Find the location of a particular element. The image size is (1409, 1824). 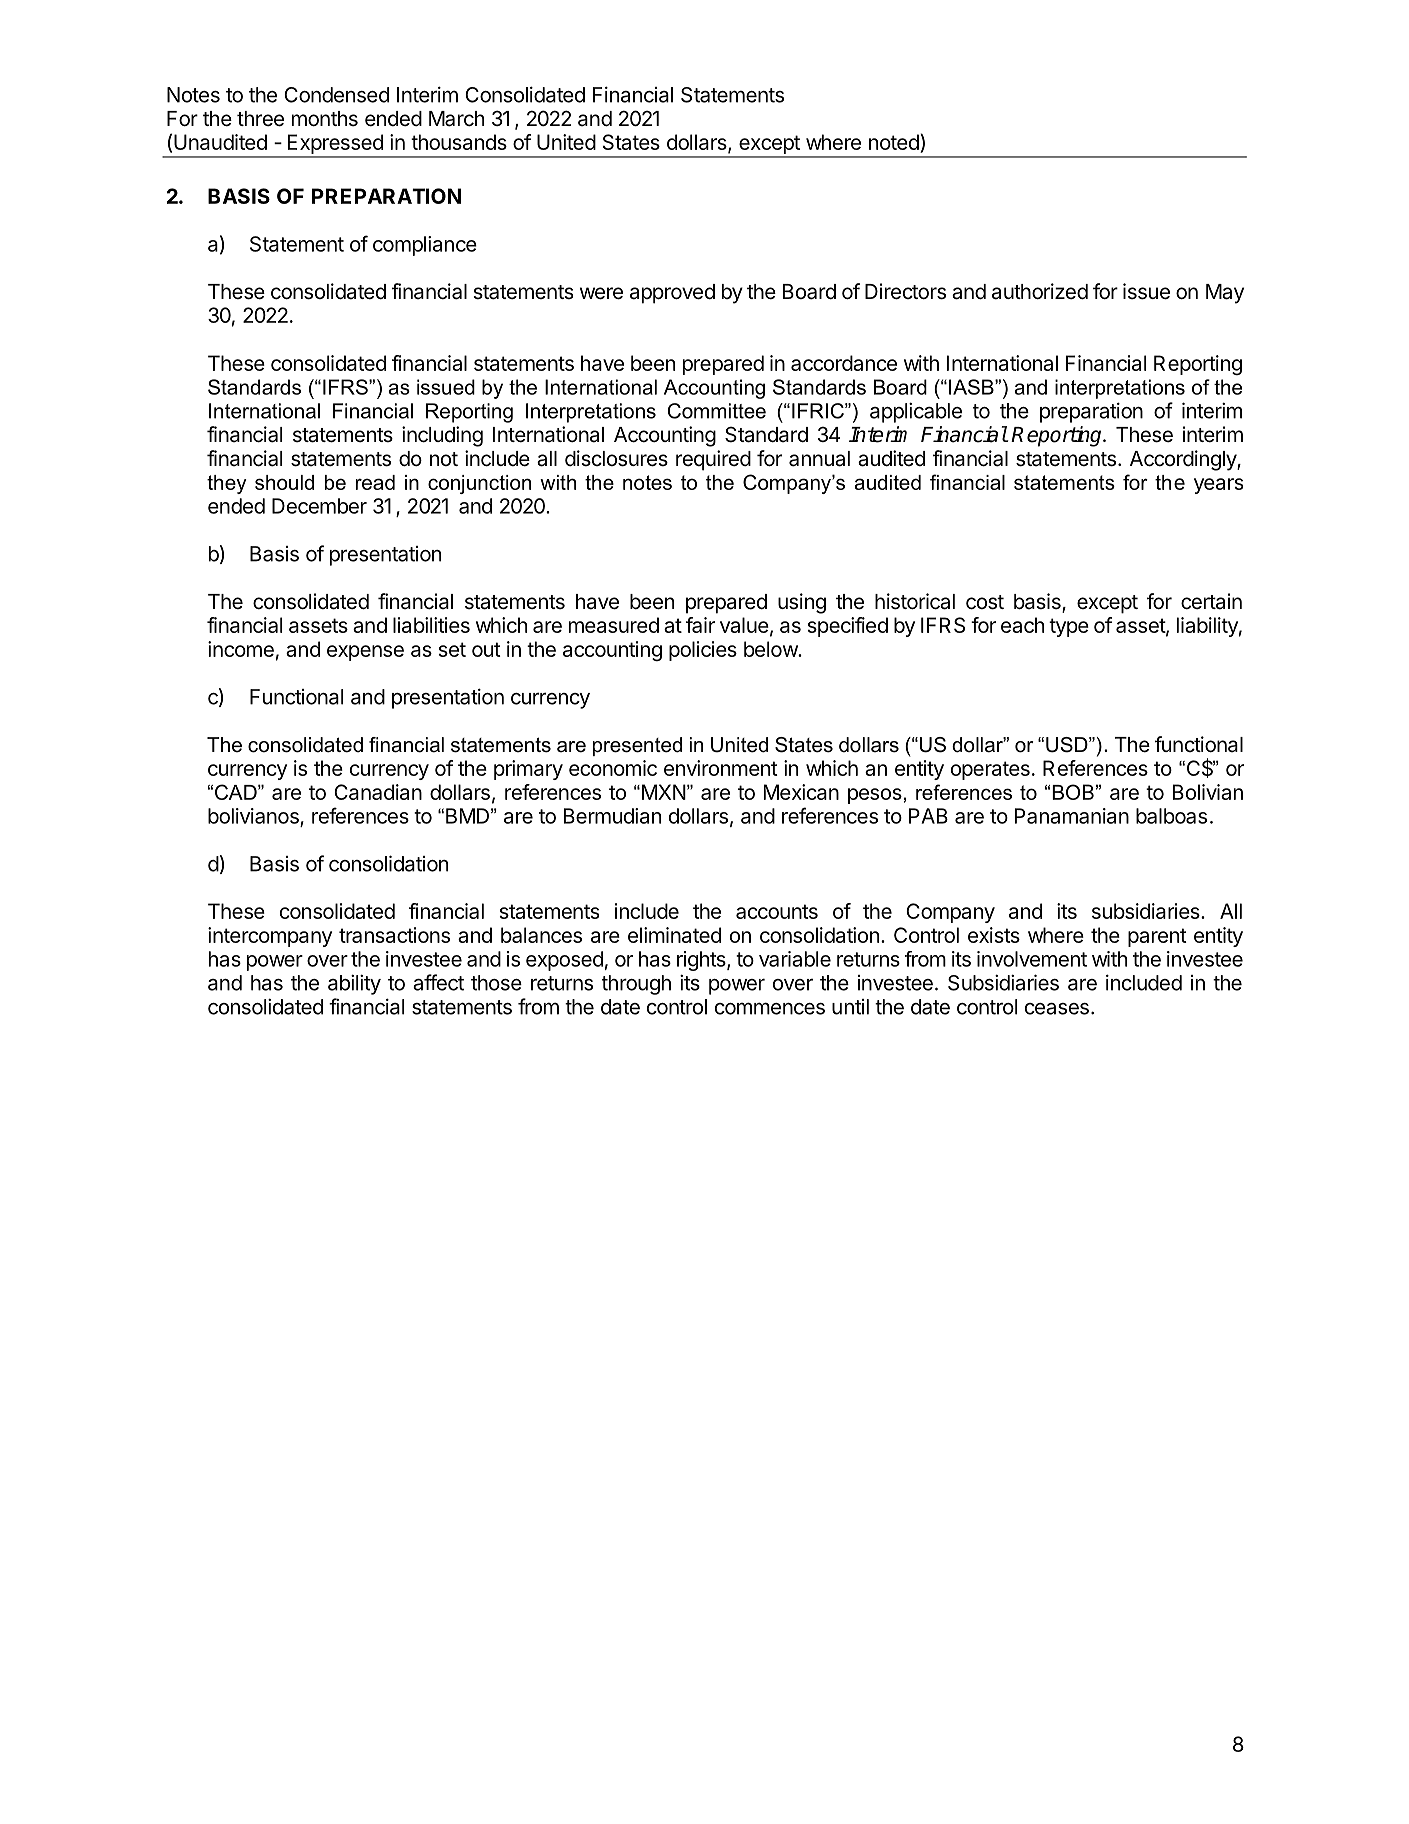

USD is located at coordinates (1068, 745).
